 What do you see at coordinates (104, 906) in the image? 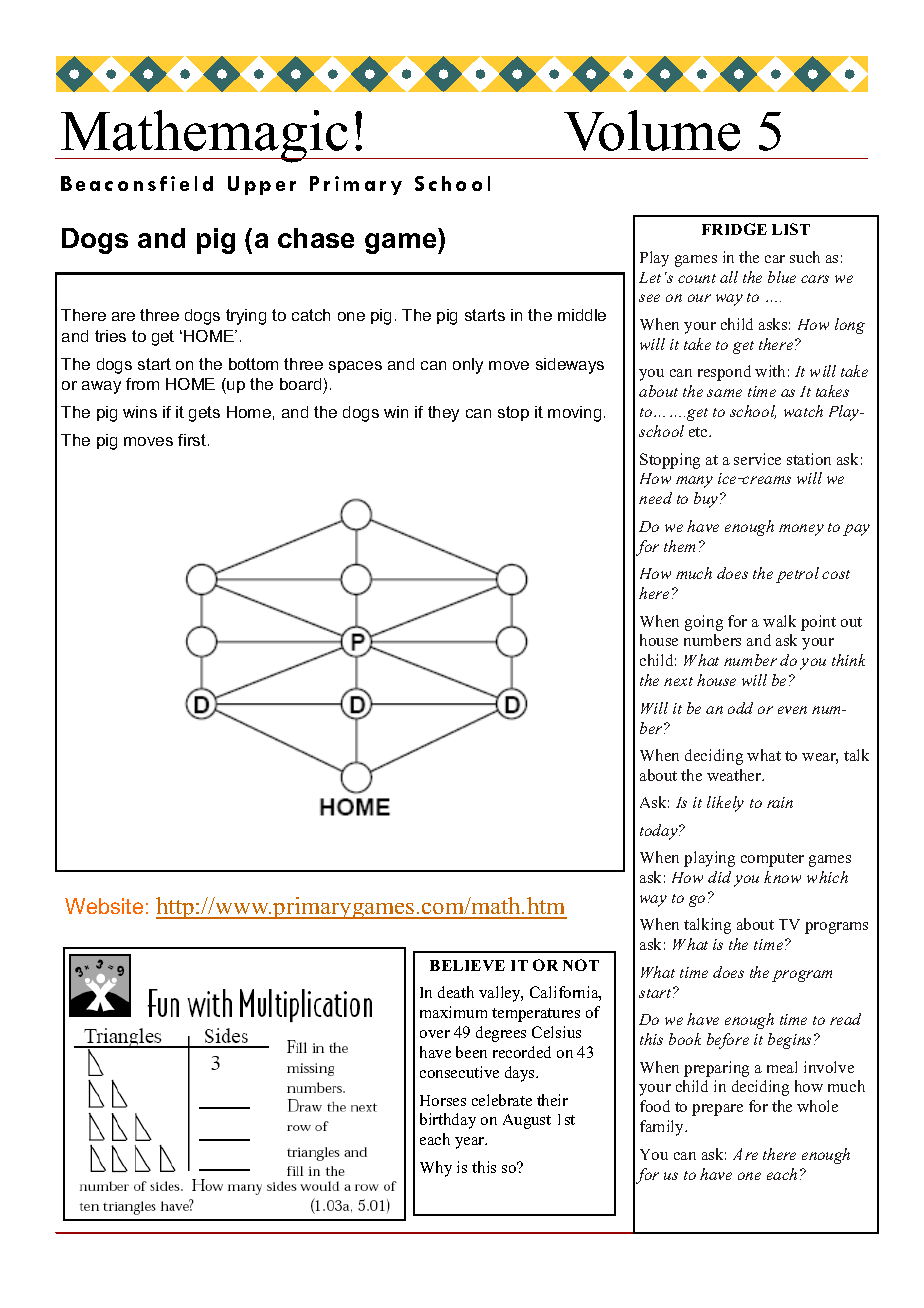
I see `Website` at bounding box center [104, 906].
